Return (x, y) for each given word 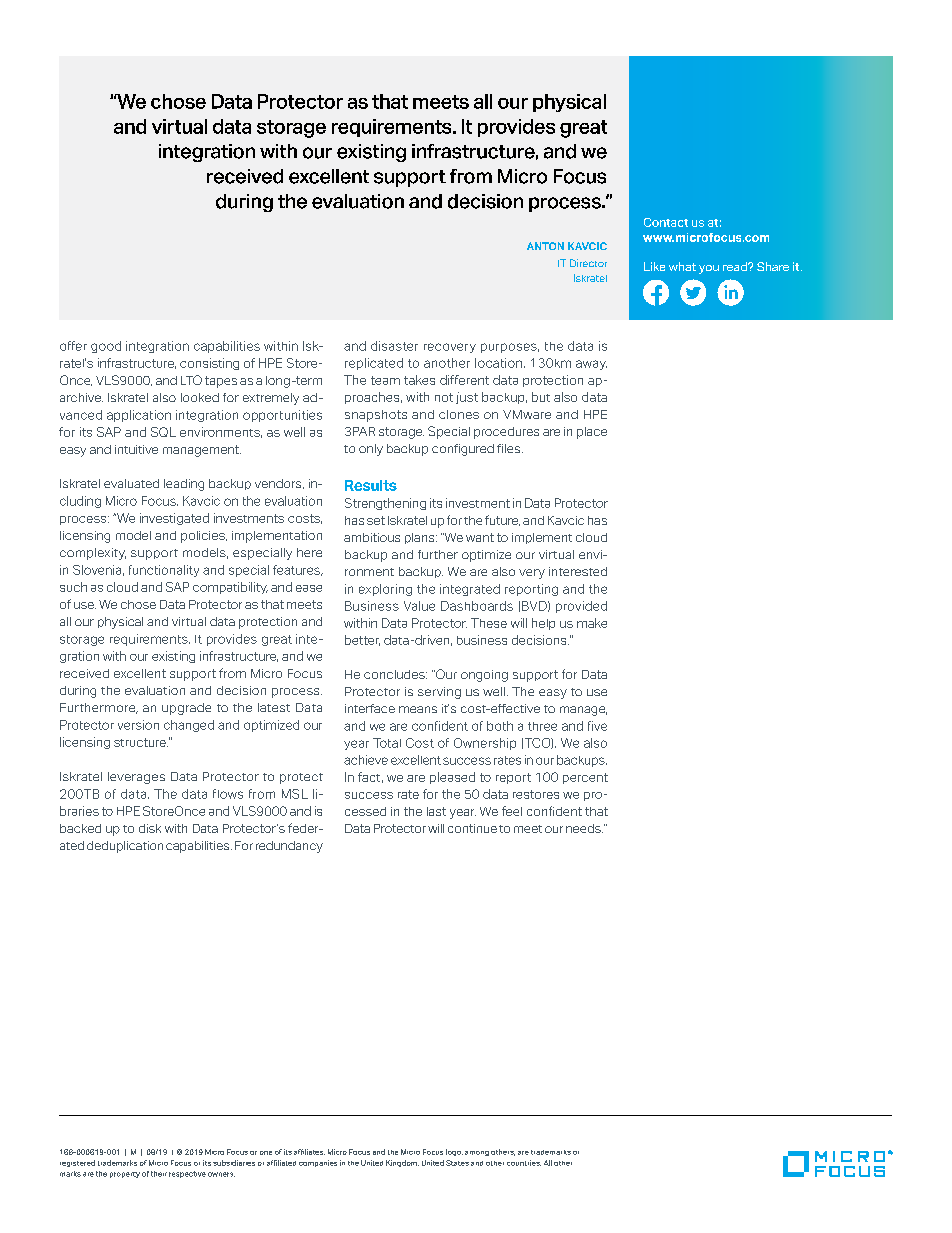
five (597, 726)
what (682, 266)
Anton (545, 246)
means (418, 709)
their (159, 1174)
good (106, 347)
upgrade (186, 709)
